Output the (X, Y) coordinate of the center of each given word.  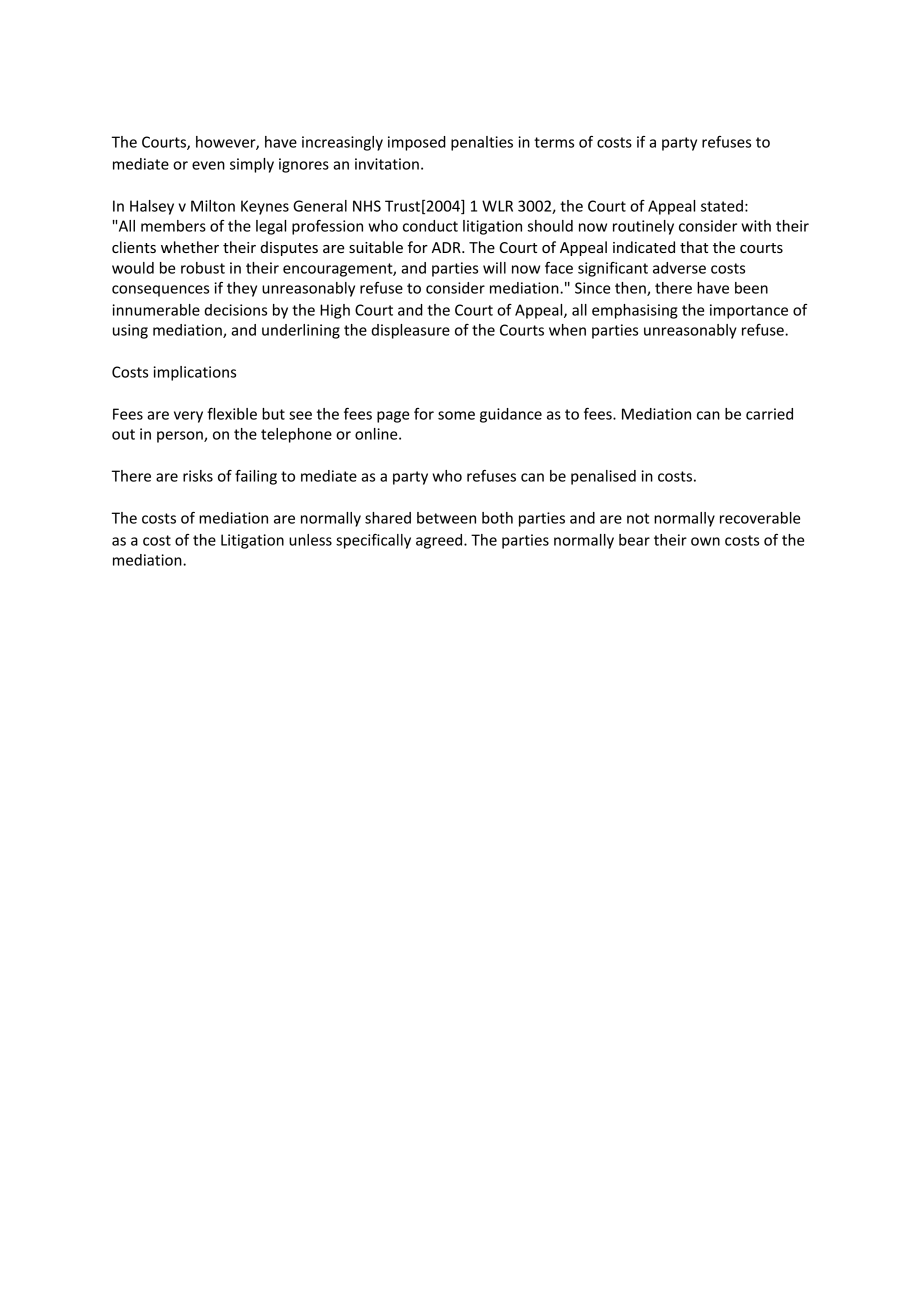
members (173, 226)
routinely (643, 227)
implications (194, 373)
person (181, 437)
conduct (430, 226)
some (456, 415)
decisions (235, 310)
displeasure (410, 331)
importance (749, 311)
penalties (482, 143)
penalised (603, 477)
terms (554, 142)
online (377, 434)
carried (769, 414)
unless (310, 540)
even (208, 165)
